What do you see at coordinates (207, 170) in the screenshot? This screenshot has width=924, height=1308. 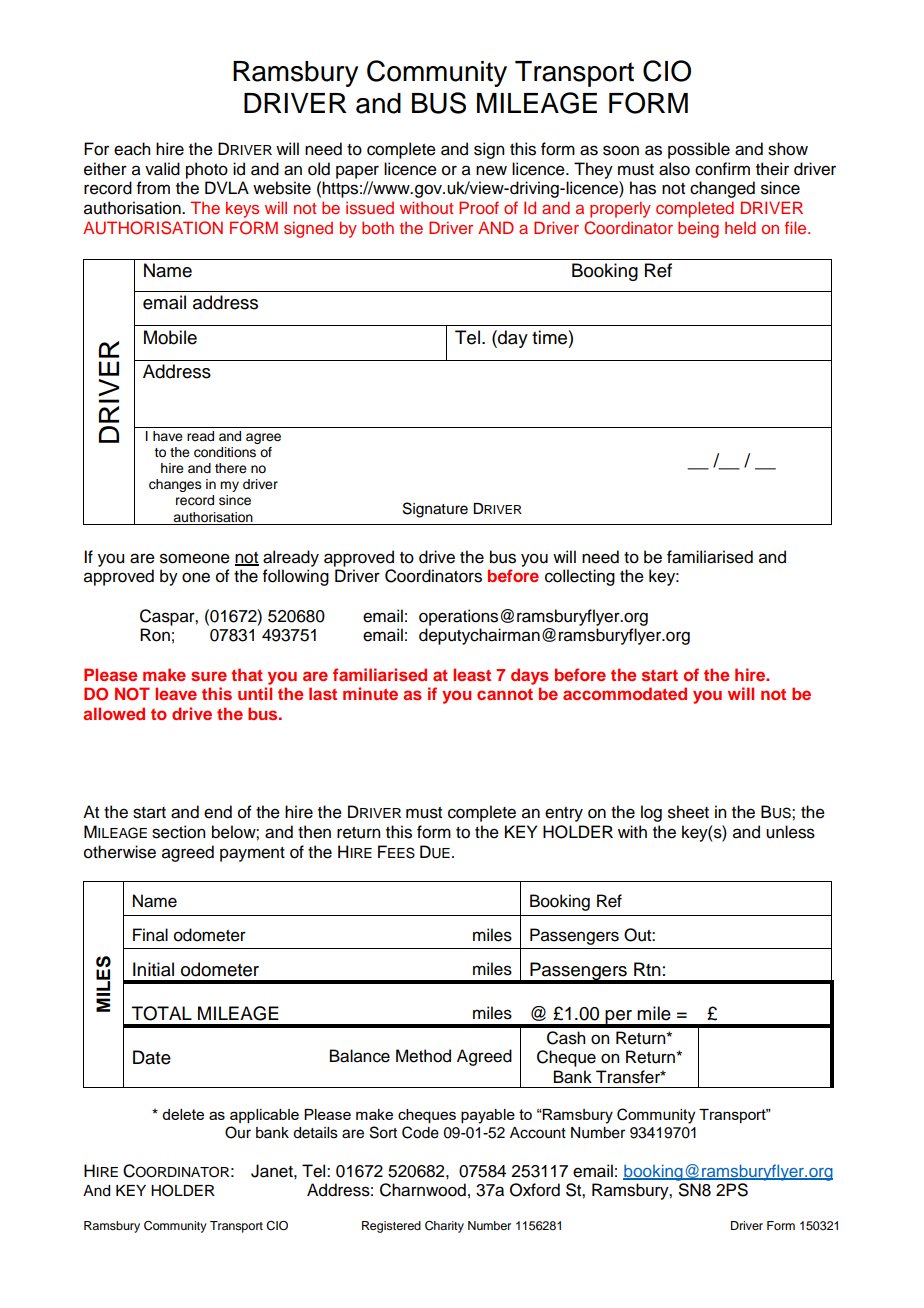 I see `photo` at bounding box center [207, 170].
